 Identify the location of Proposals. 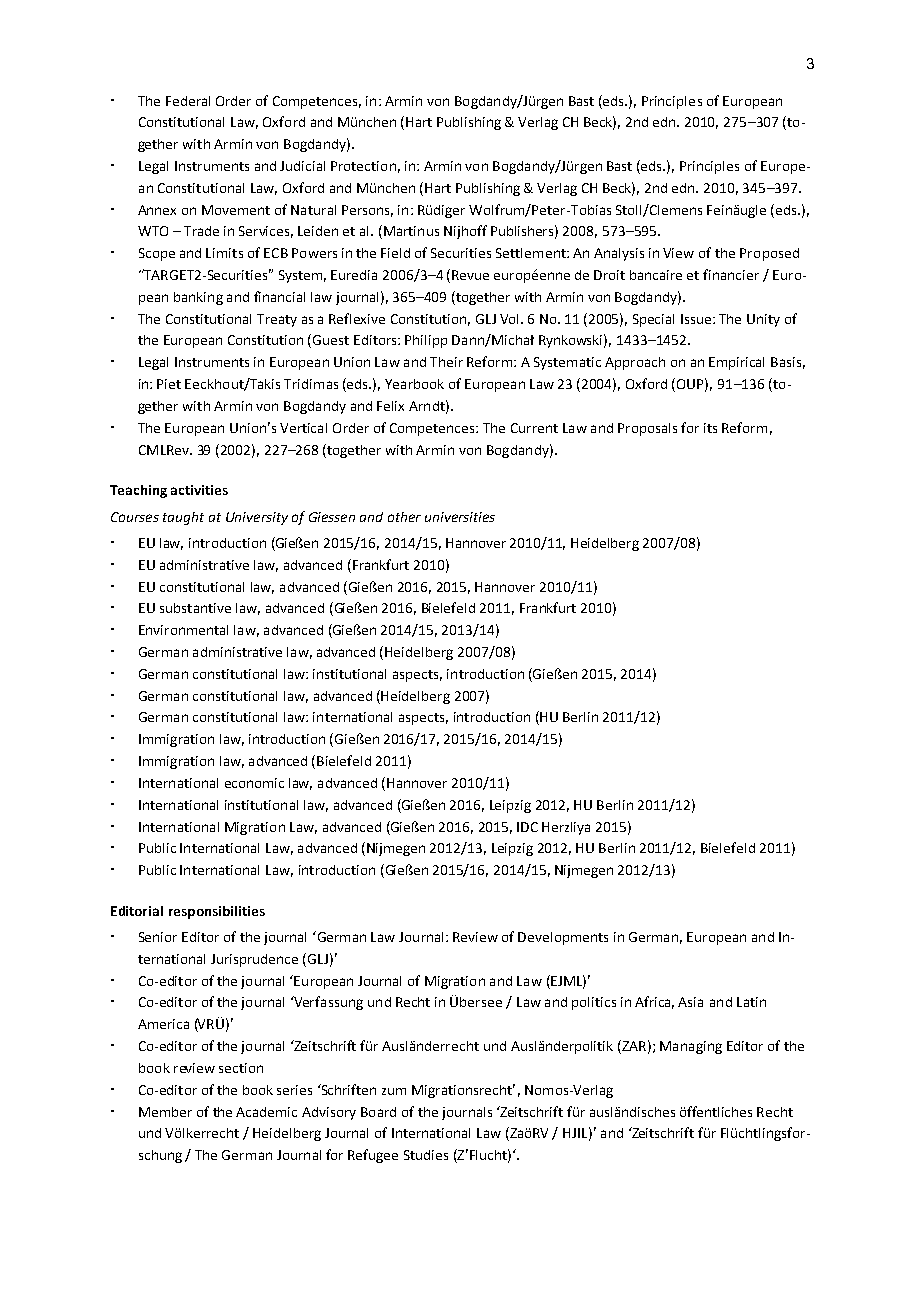
(647, 429).
